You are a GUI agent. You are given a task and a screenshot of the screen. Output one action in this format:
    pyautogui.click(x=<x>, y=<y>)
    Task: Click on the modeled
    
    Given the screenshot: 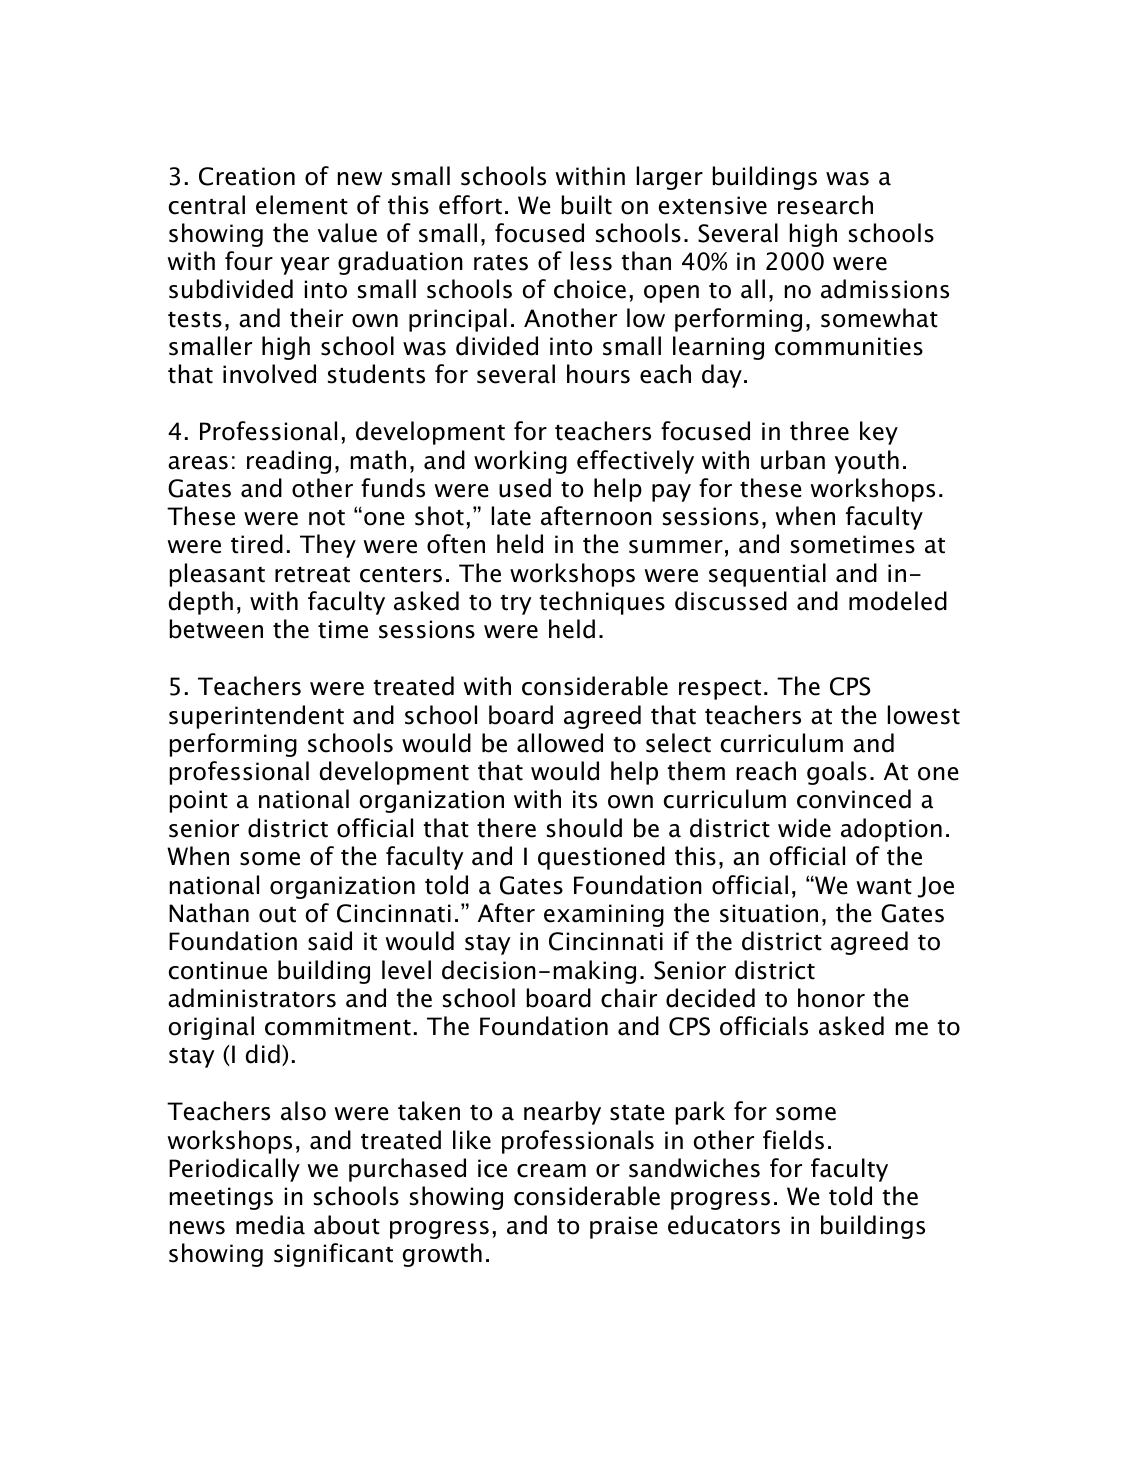 What is the action you would take?
    pyautogui.click(x=898, y=601)
